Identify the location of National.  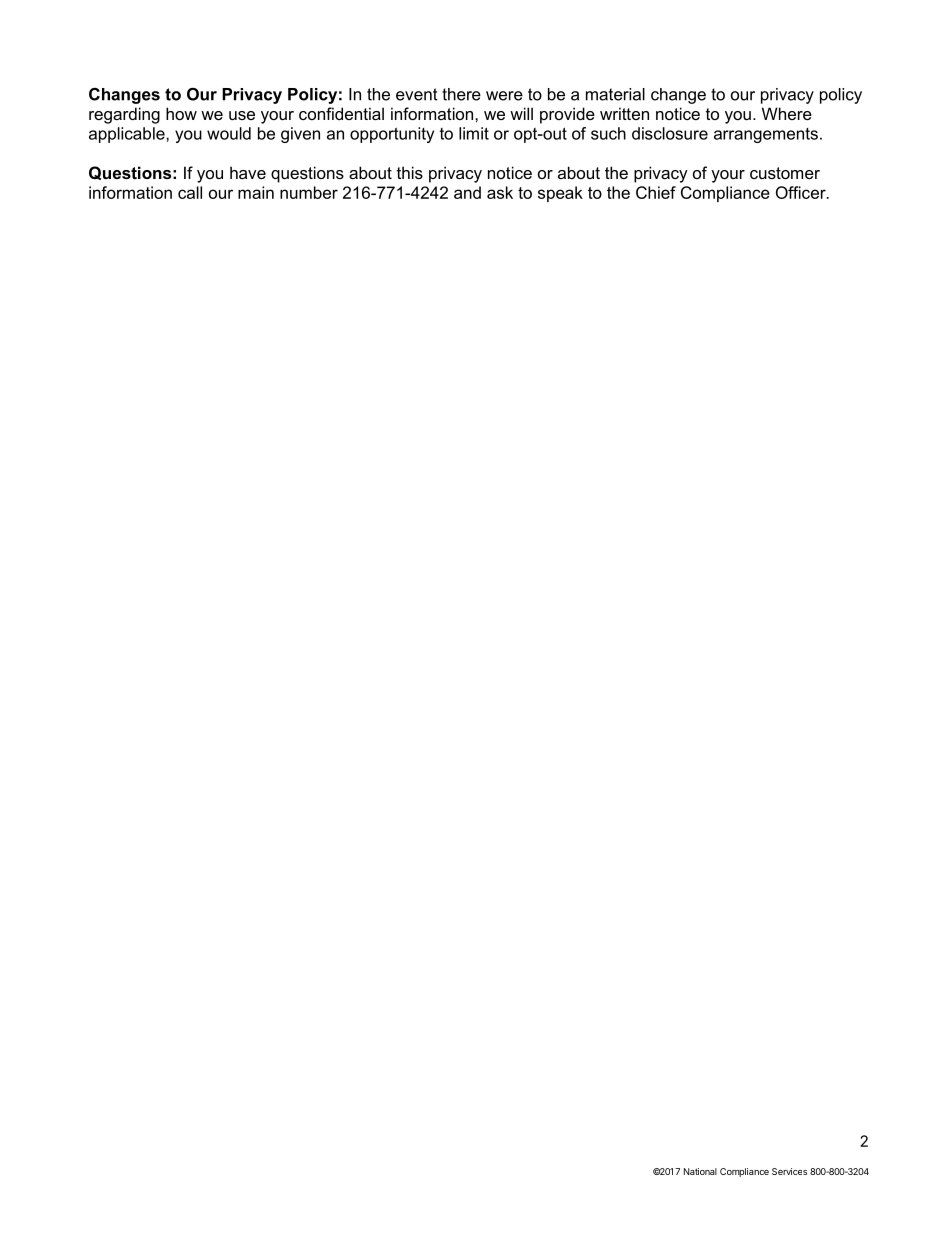
(700, 1171).
